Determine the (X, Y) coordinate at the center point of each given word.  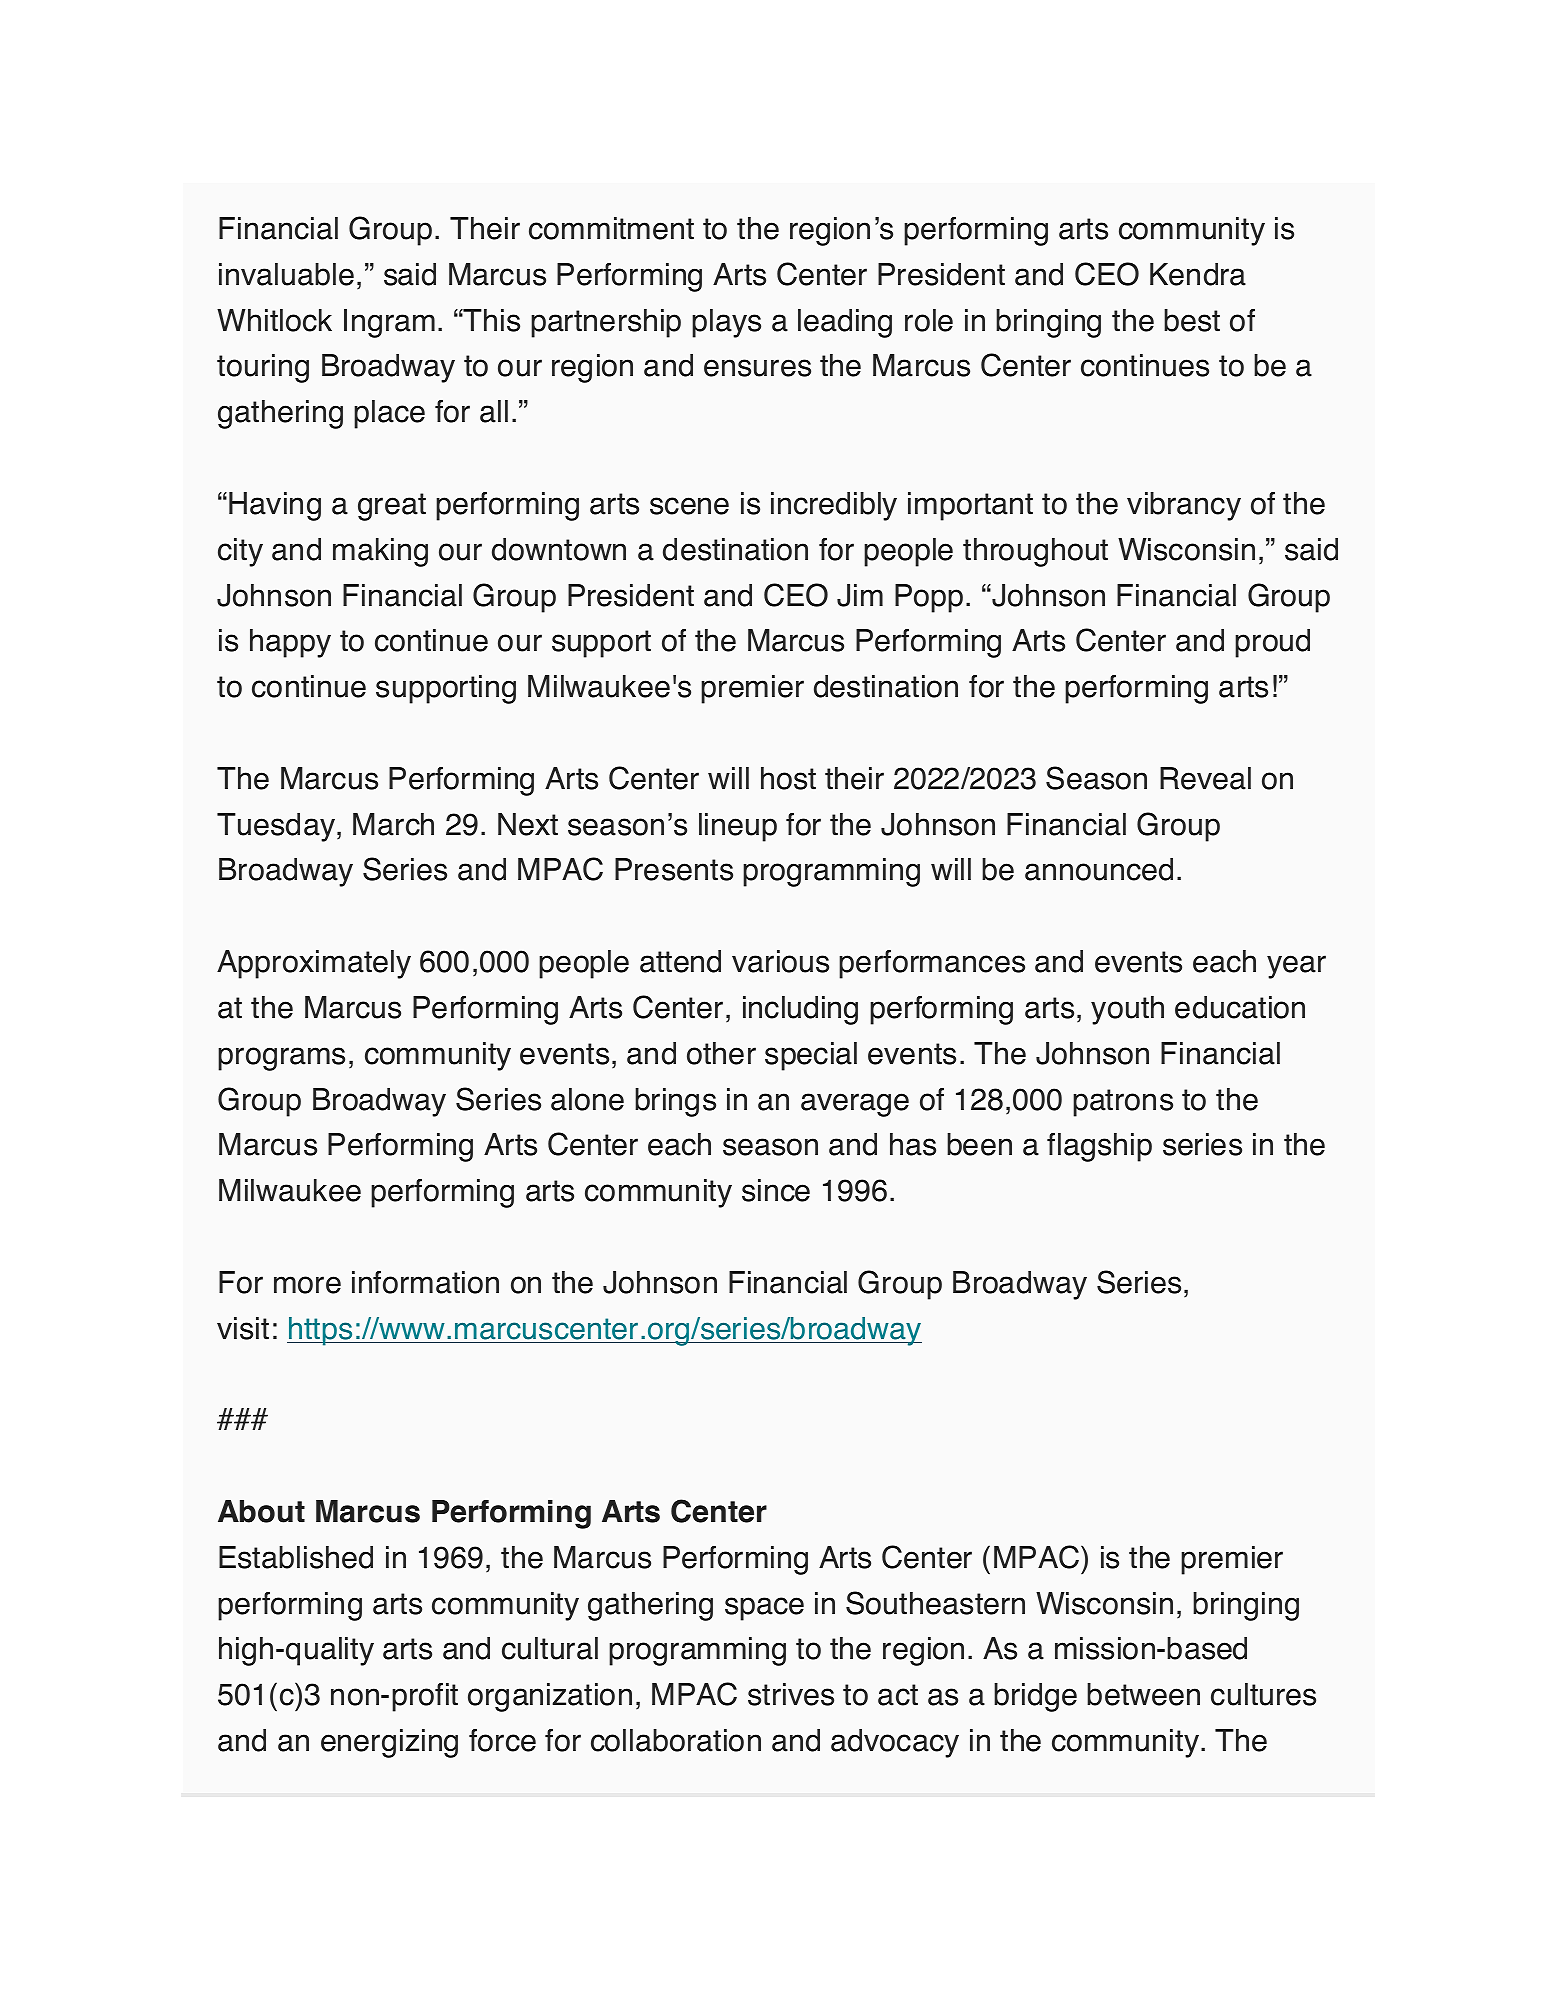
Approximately (314, 964)
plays (726, 323)
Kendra (1198, 274)
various (780, 961)
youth (1127, 1010)
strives (791, 1694)
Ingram (389, 323)
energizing (389, 1743)
